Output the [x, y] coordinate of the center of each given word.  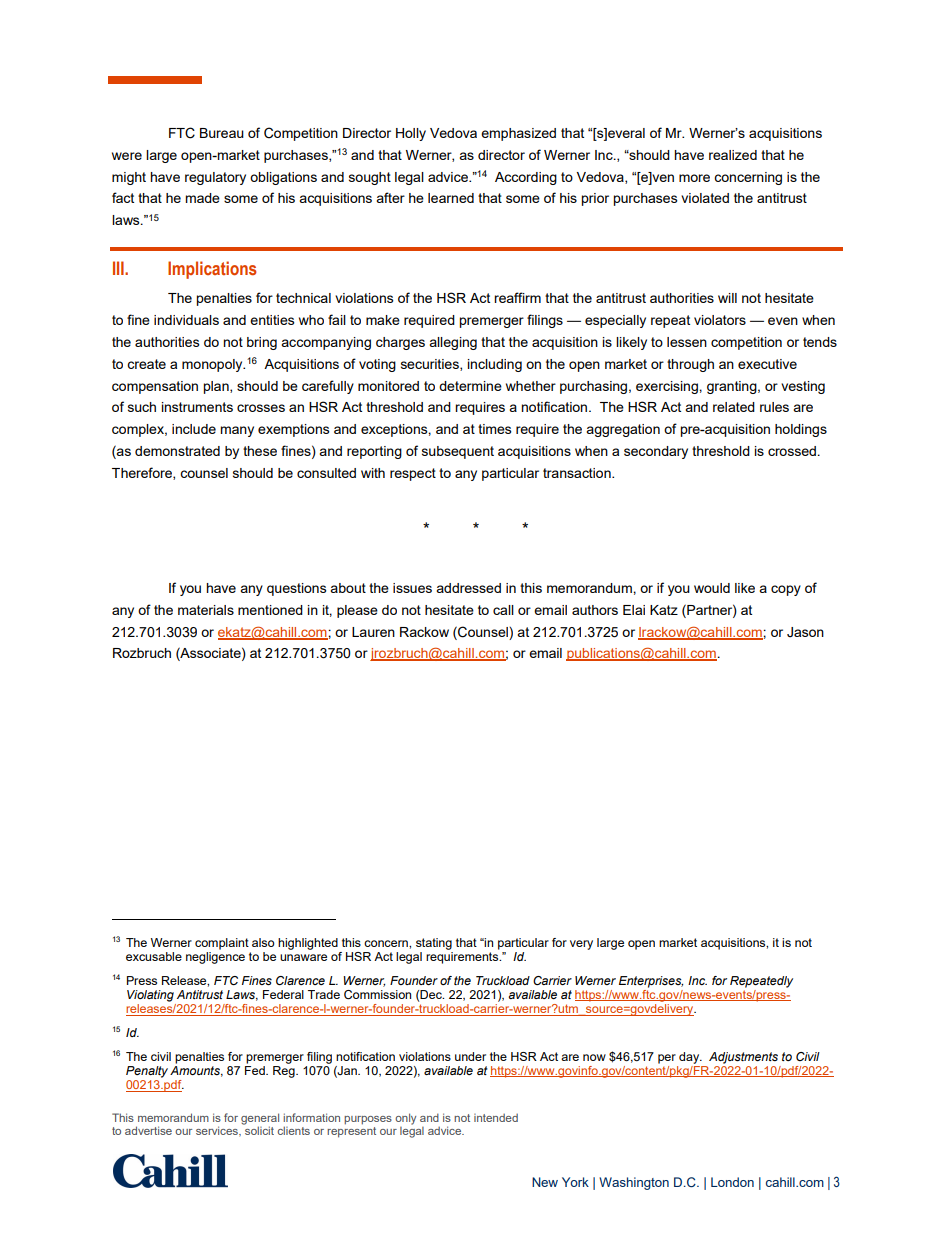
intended [496, 1117]
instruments [197, 407]
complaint [222, 944]
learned [451, 198]
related [734, 407]
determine [470, 386]
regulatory [215, 178]
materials [206, 610]
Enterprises [651, 982]
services [218, 1131]
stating [434, 944]
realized [733, 155]
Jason [805, 632]
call [503, 610]
